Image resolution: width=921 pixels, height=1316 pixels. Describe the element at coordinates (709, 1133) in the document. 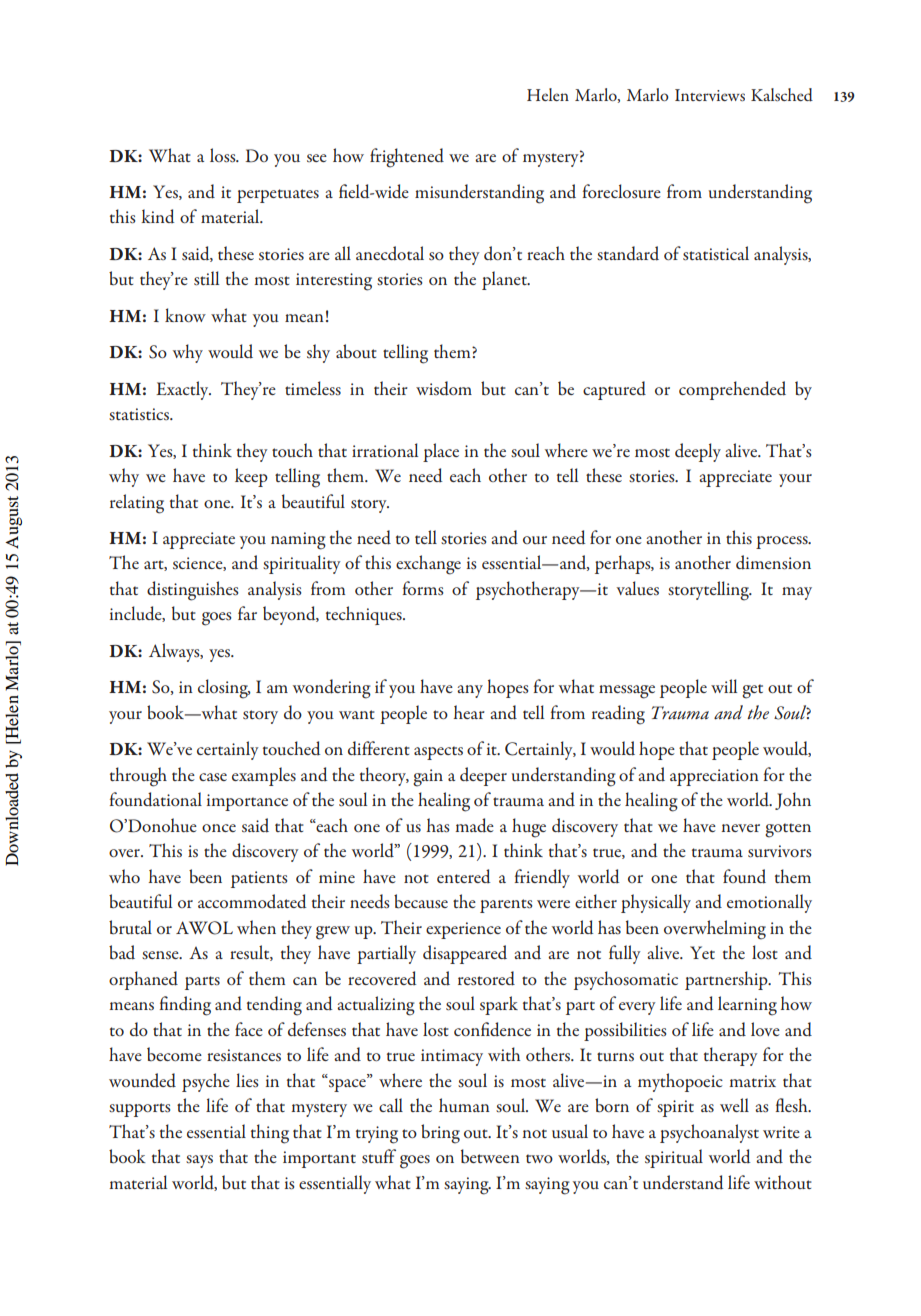

I see `psychoanalyst` at that location.
